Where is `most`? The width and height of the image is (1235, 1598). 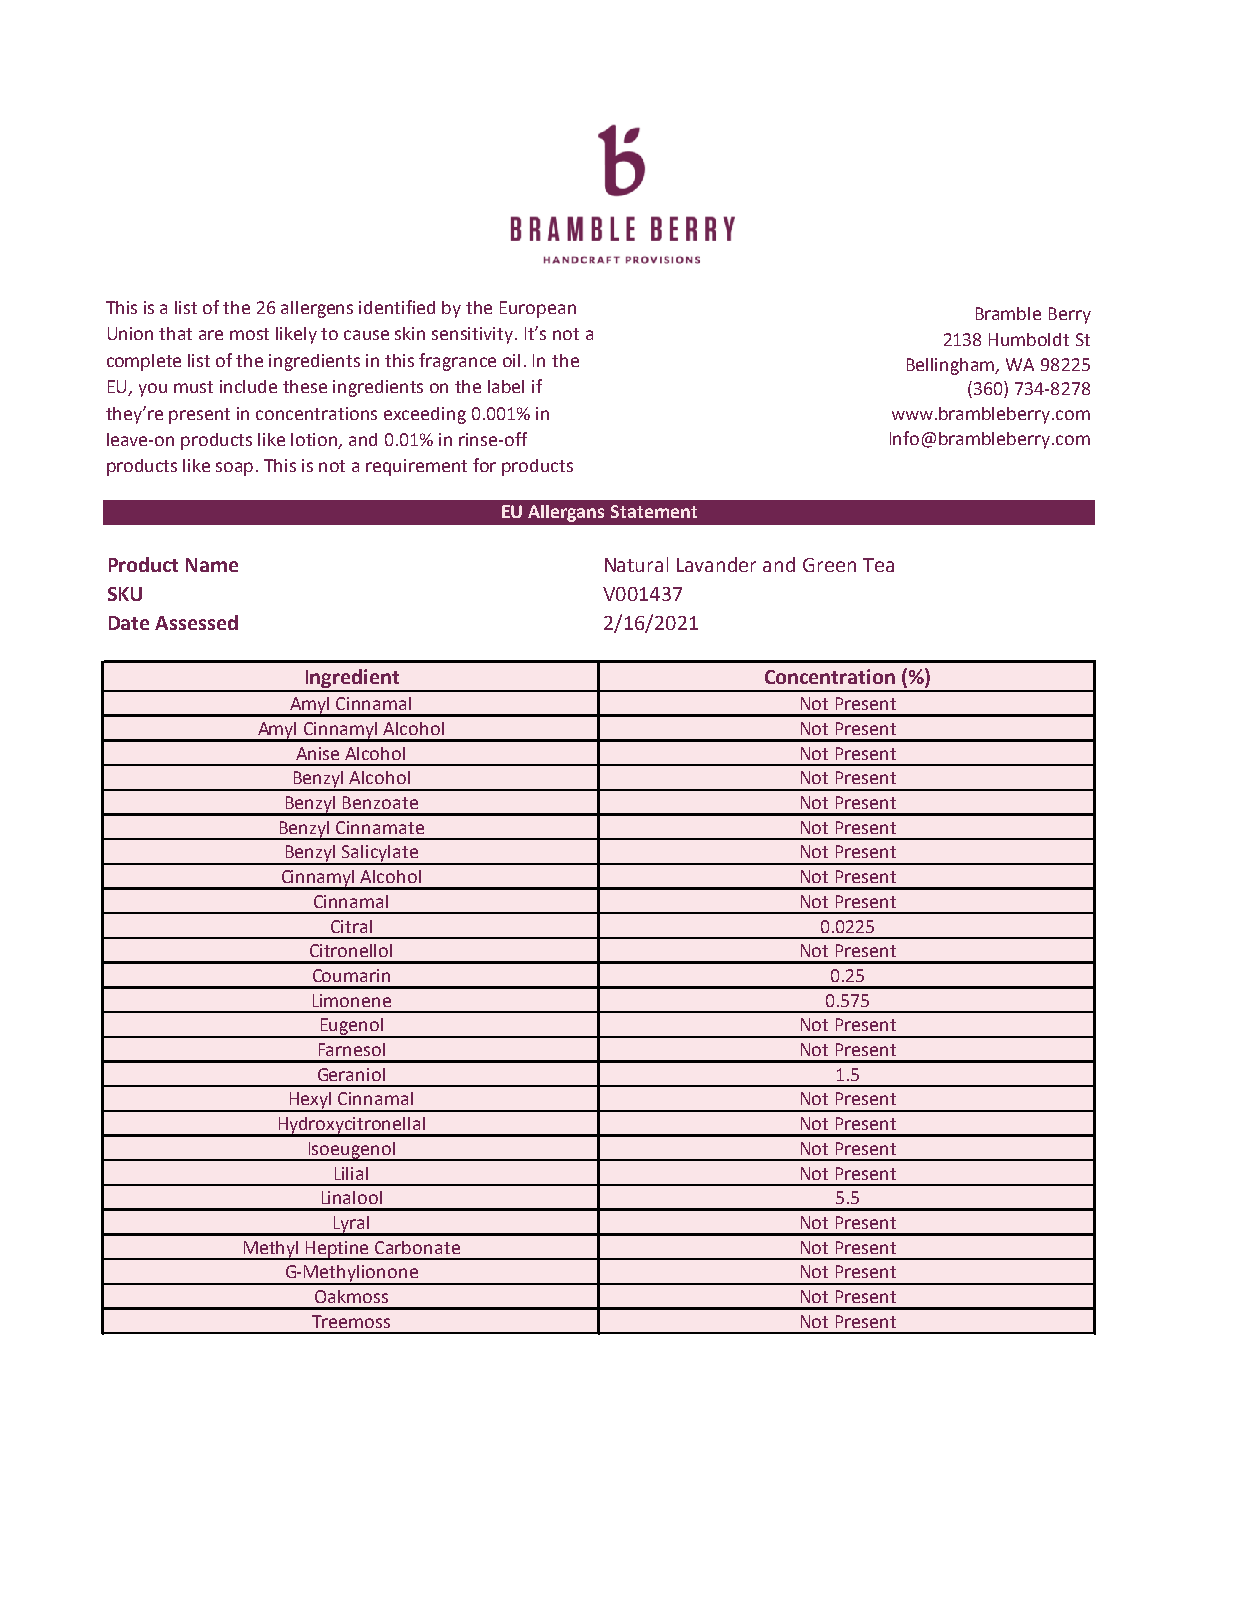 most is located at coordinates (249, 334).
